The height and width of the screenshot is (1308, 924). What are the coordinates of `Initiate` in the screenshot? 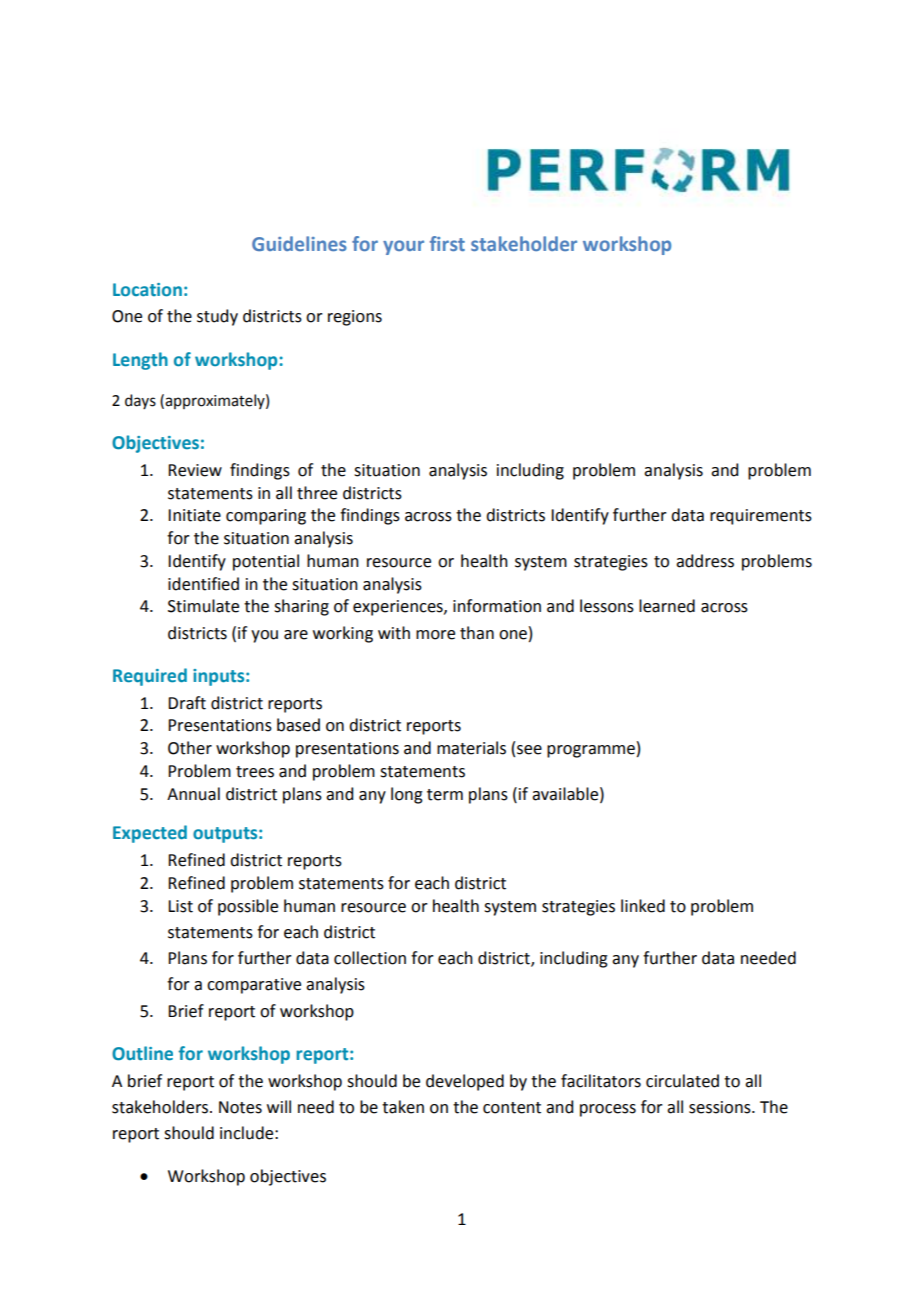 It's located at (194, 515).
